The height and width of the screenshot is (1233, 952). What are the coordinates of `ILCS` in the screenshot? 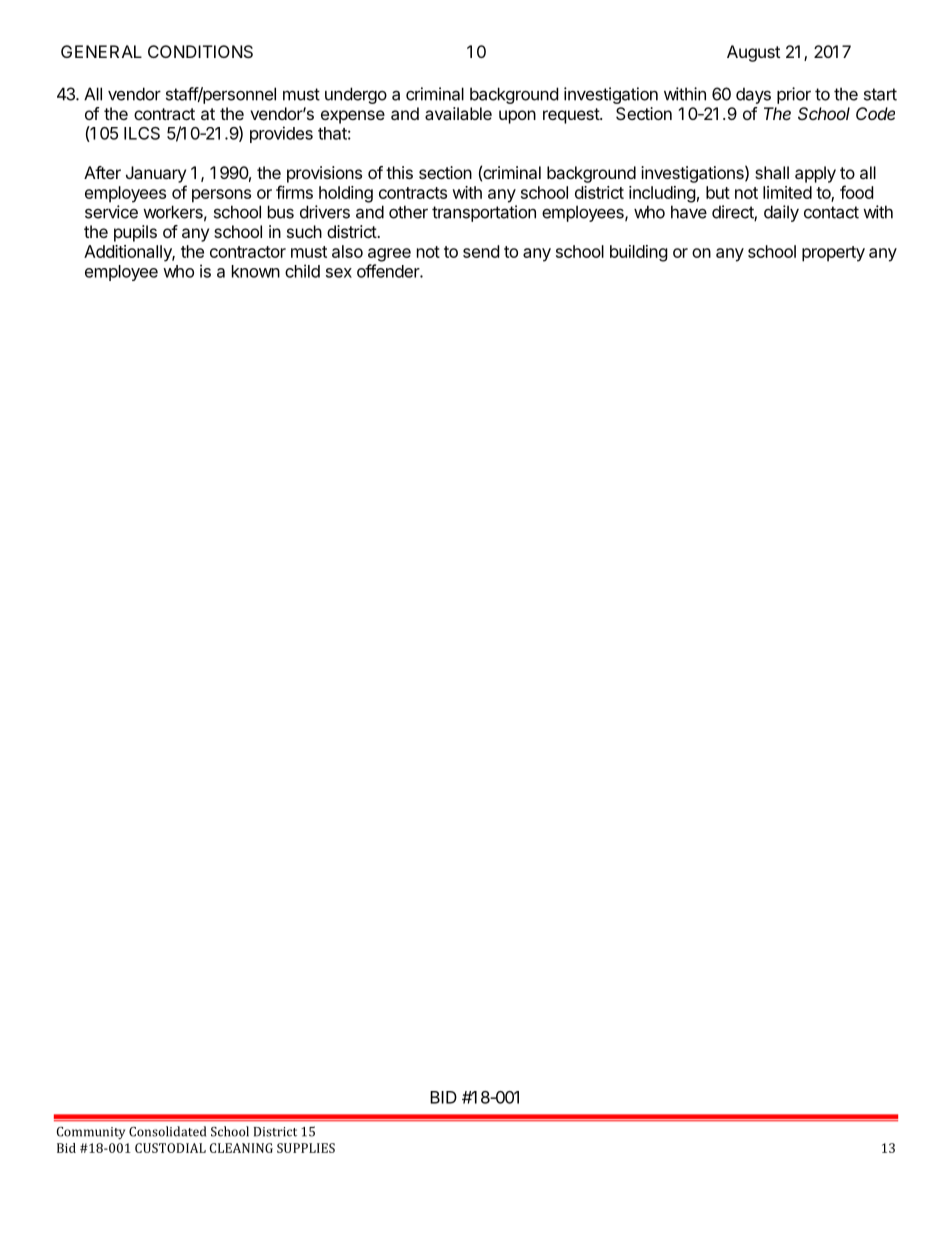 It's located at (142, 133).
